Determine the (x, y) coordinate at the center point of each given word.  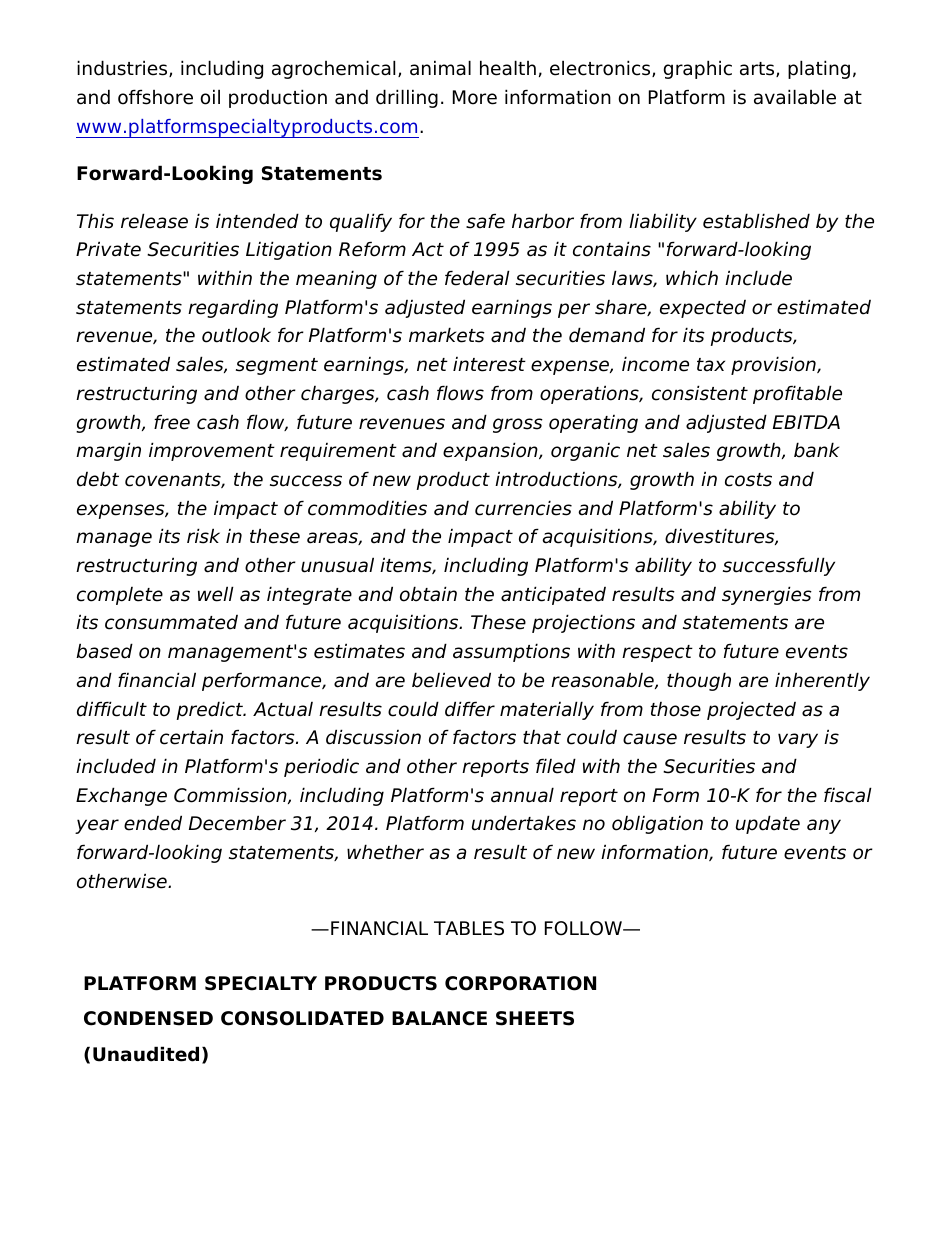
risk (203, 536)
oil (210, 97)
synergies (767, 595)
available (795, 97)
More (475, 97)
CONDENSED (148, 1018)
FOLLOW (584, 928)
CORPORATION (520, 983)
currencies (523, 508)
